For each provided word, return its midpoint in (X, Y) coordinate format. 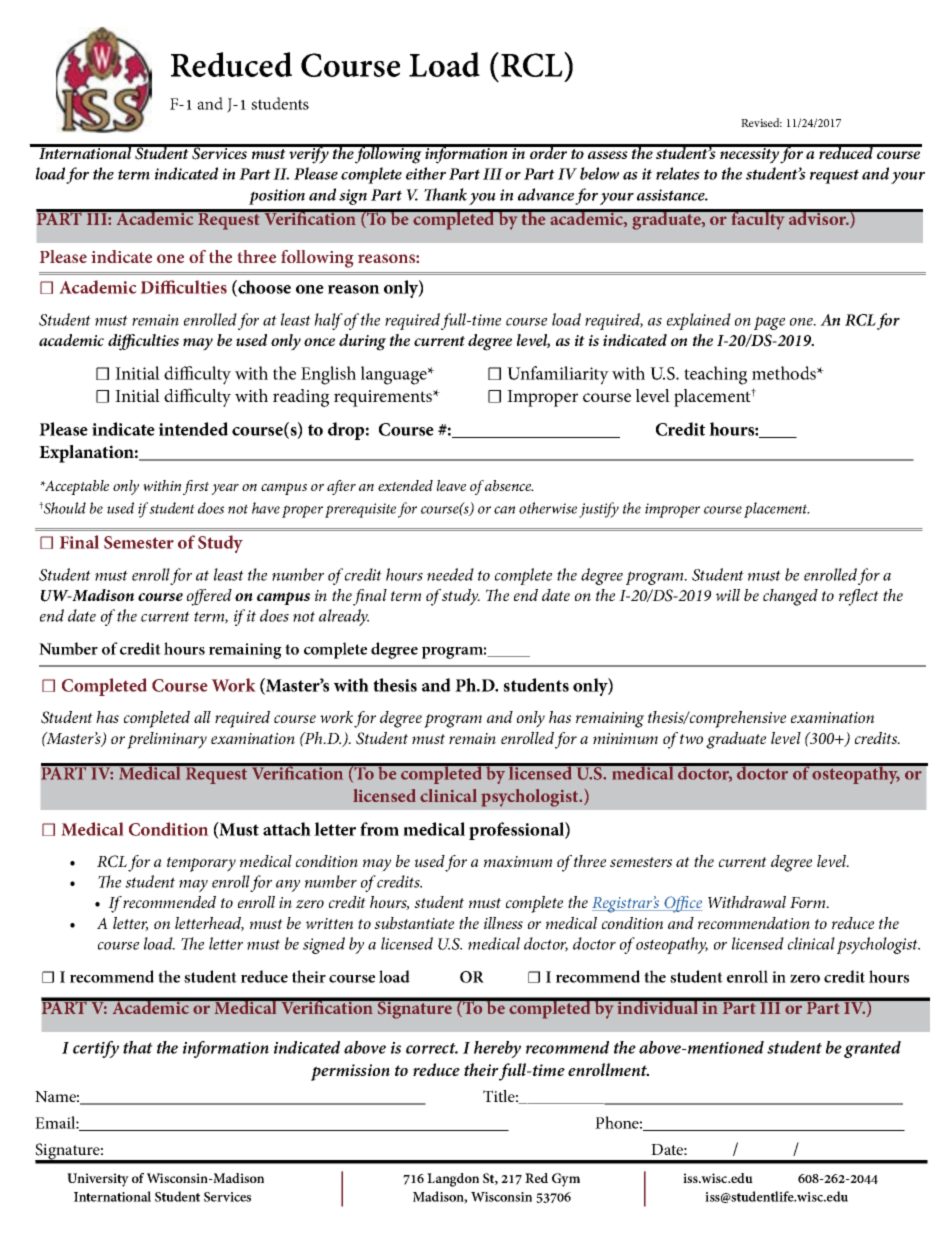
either (426, 173)
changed (790, 597)
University (98, 1180)
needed (450, 574)
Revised (761, 122)
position (277, 197)
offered (209, 597)
